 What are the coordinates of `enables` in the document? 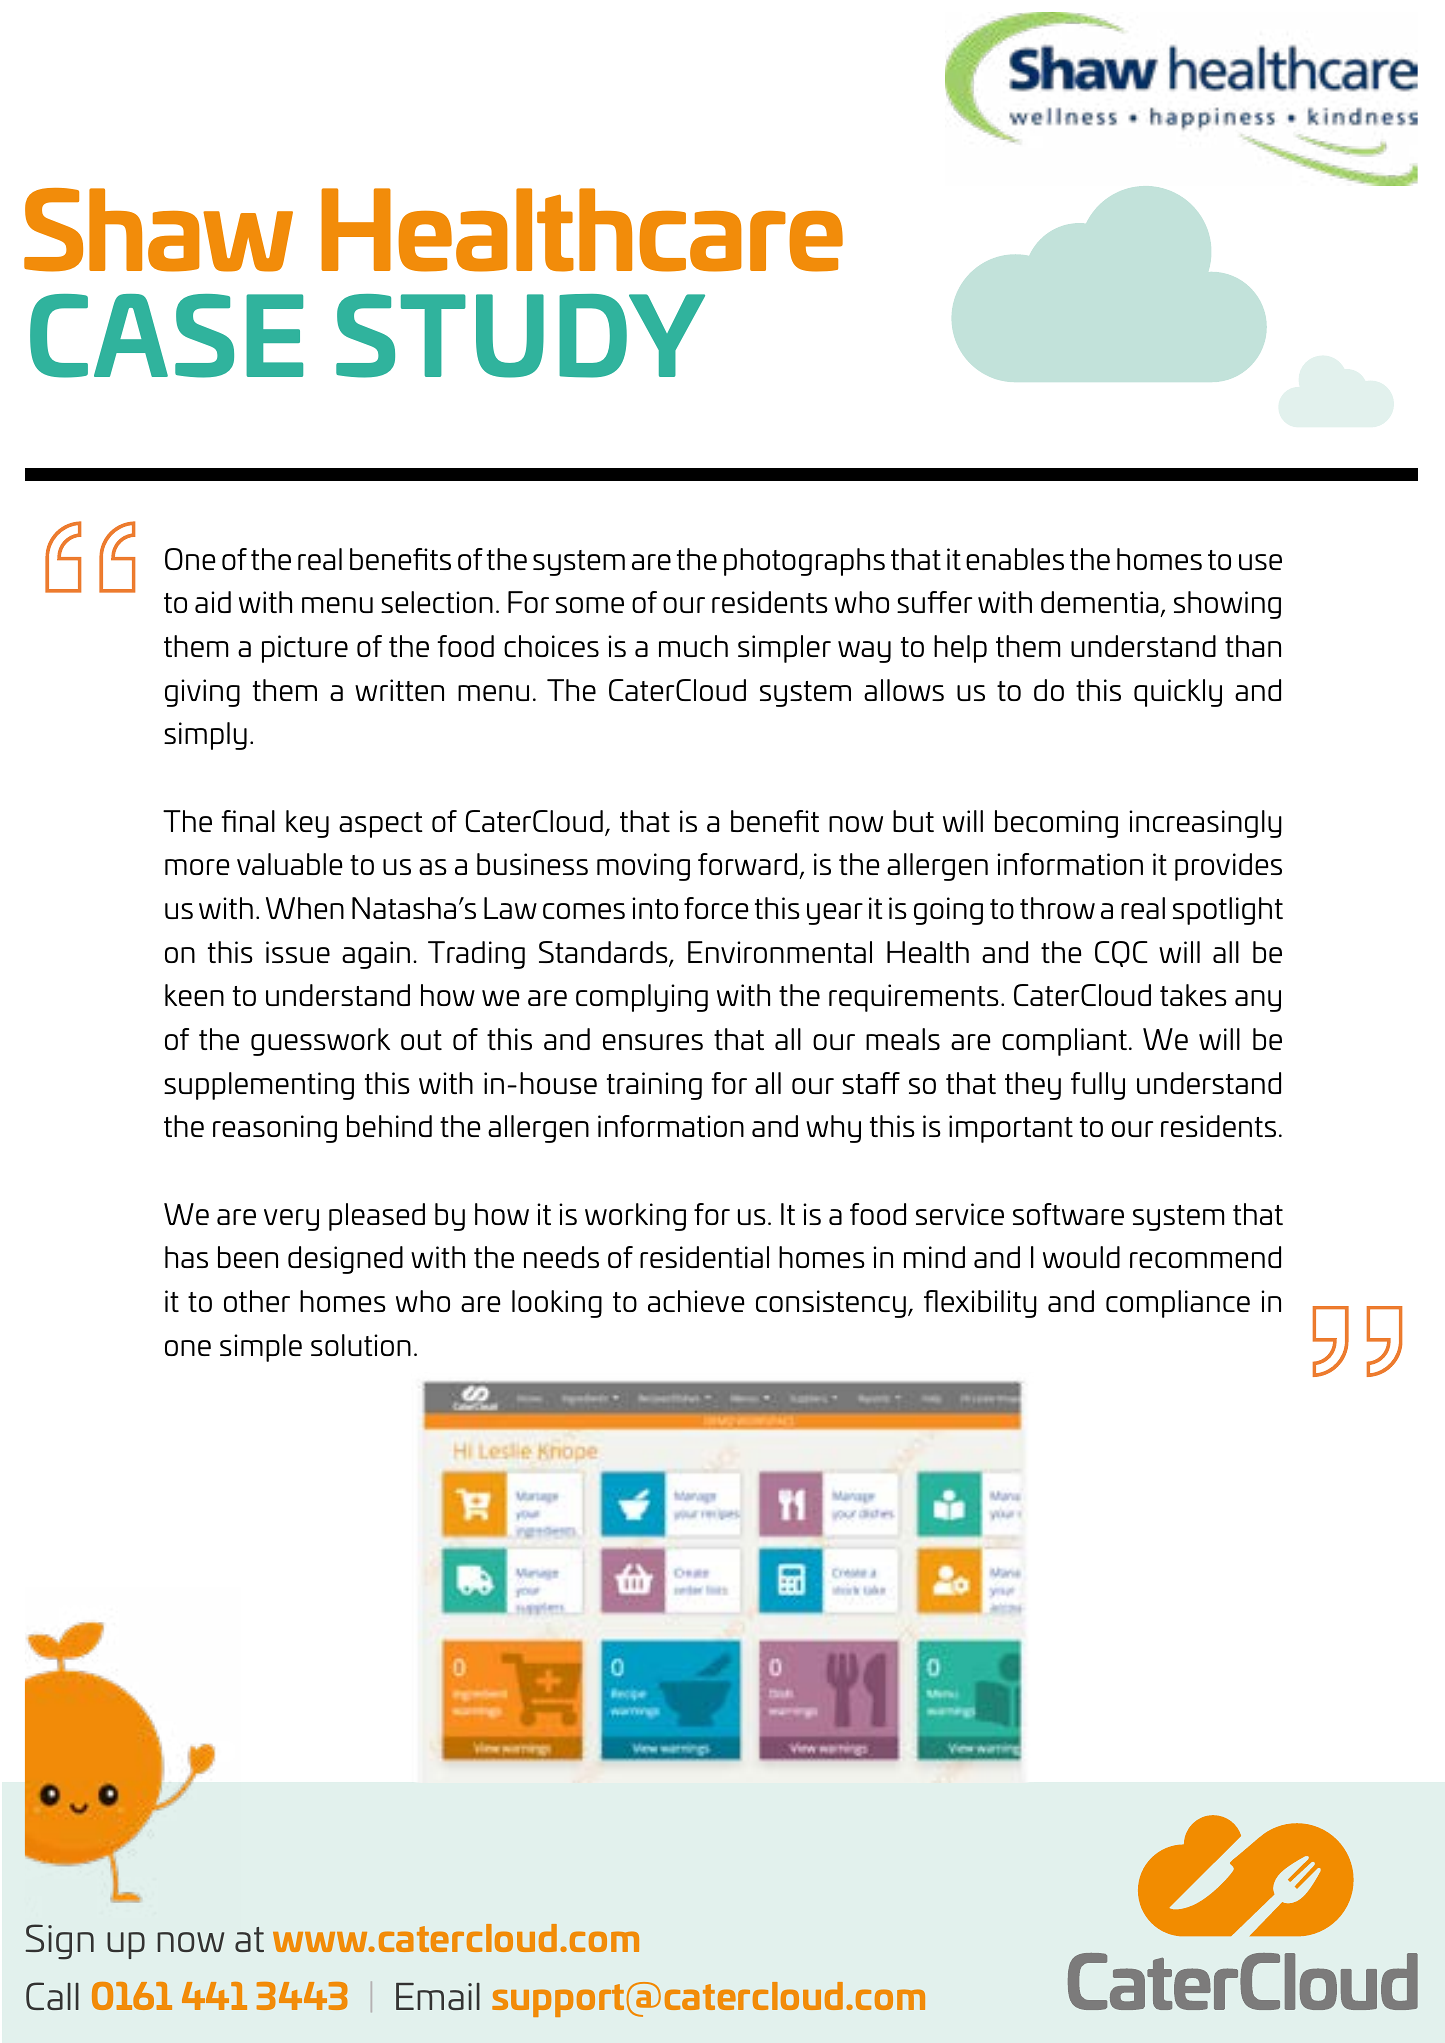 It's located at (1015, 559).
